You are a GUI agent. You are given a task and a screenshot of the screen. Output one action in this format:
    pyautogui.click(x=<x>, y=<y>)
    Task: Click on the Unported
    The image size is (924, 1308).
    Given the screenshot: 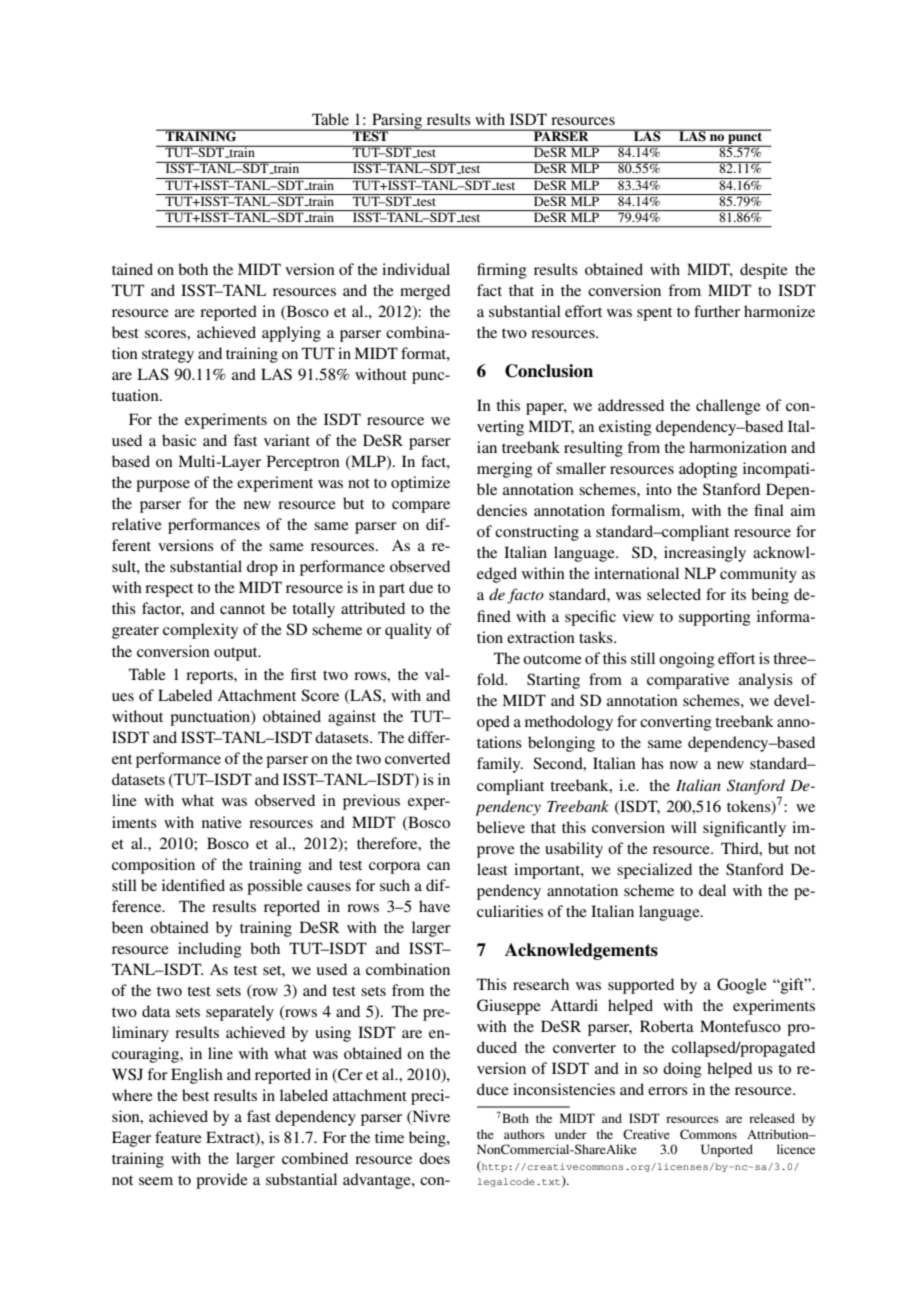 What is the action you would take?
    pyautogui.click(x=727, y=1150)
